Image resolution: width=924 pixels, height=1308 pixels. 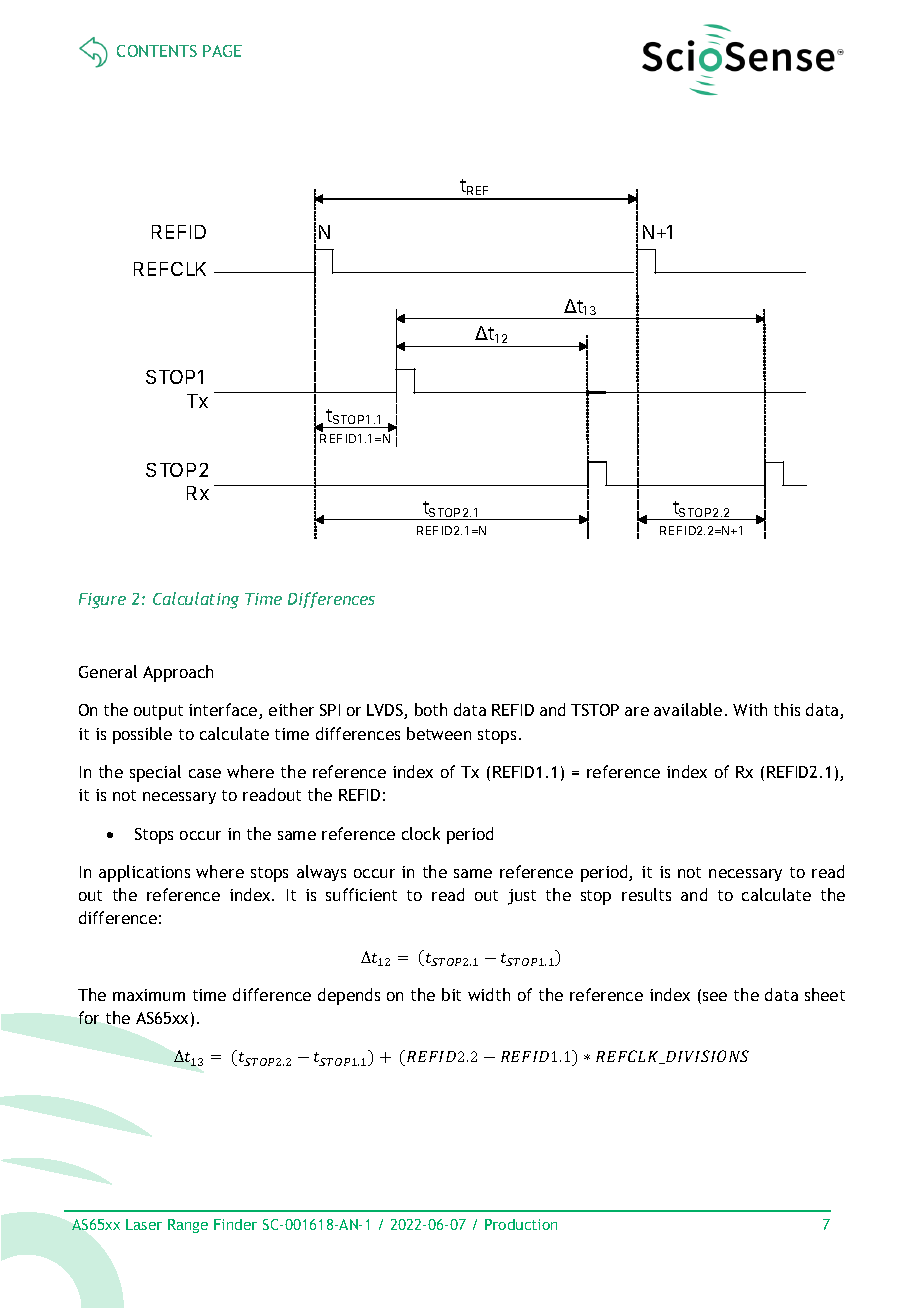 I want to click on Production, so click(x=521, y=1224).
